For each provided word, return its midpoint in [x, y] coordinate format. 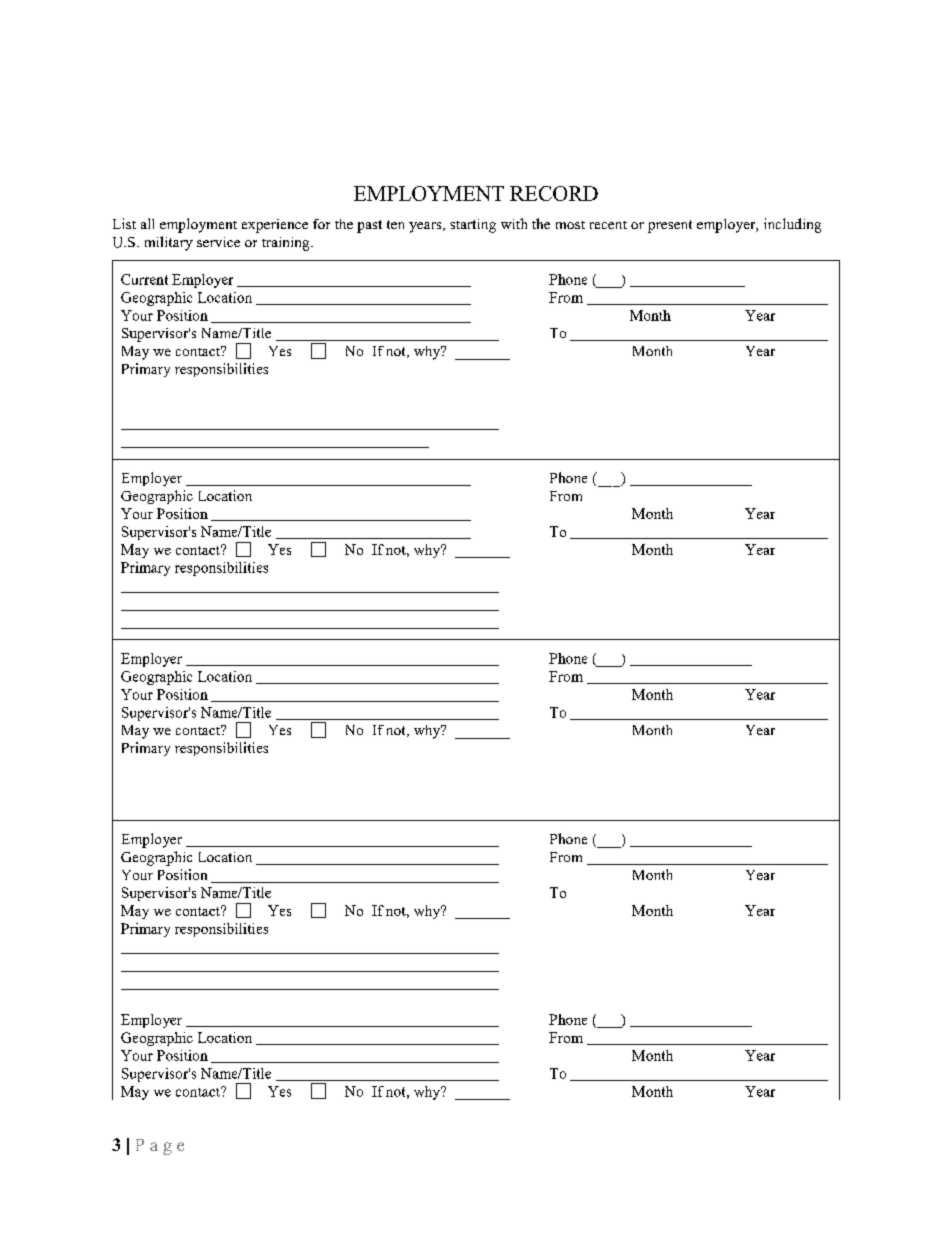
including [792, 225]
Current [144, 279]
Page [160, 1147]
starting [473, 226]
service [218, 242]
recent [608, 225]
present [670, 226]
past [369, 226]
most [570, 225]
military [169, 243]
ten [395, 224]
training [287, 244]
